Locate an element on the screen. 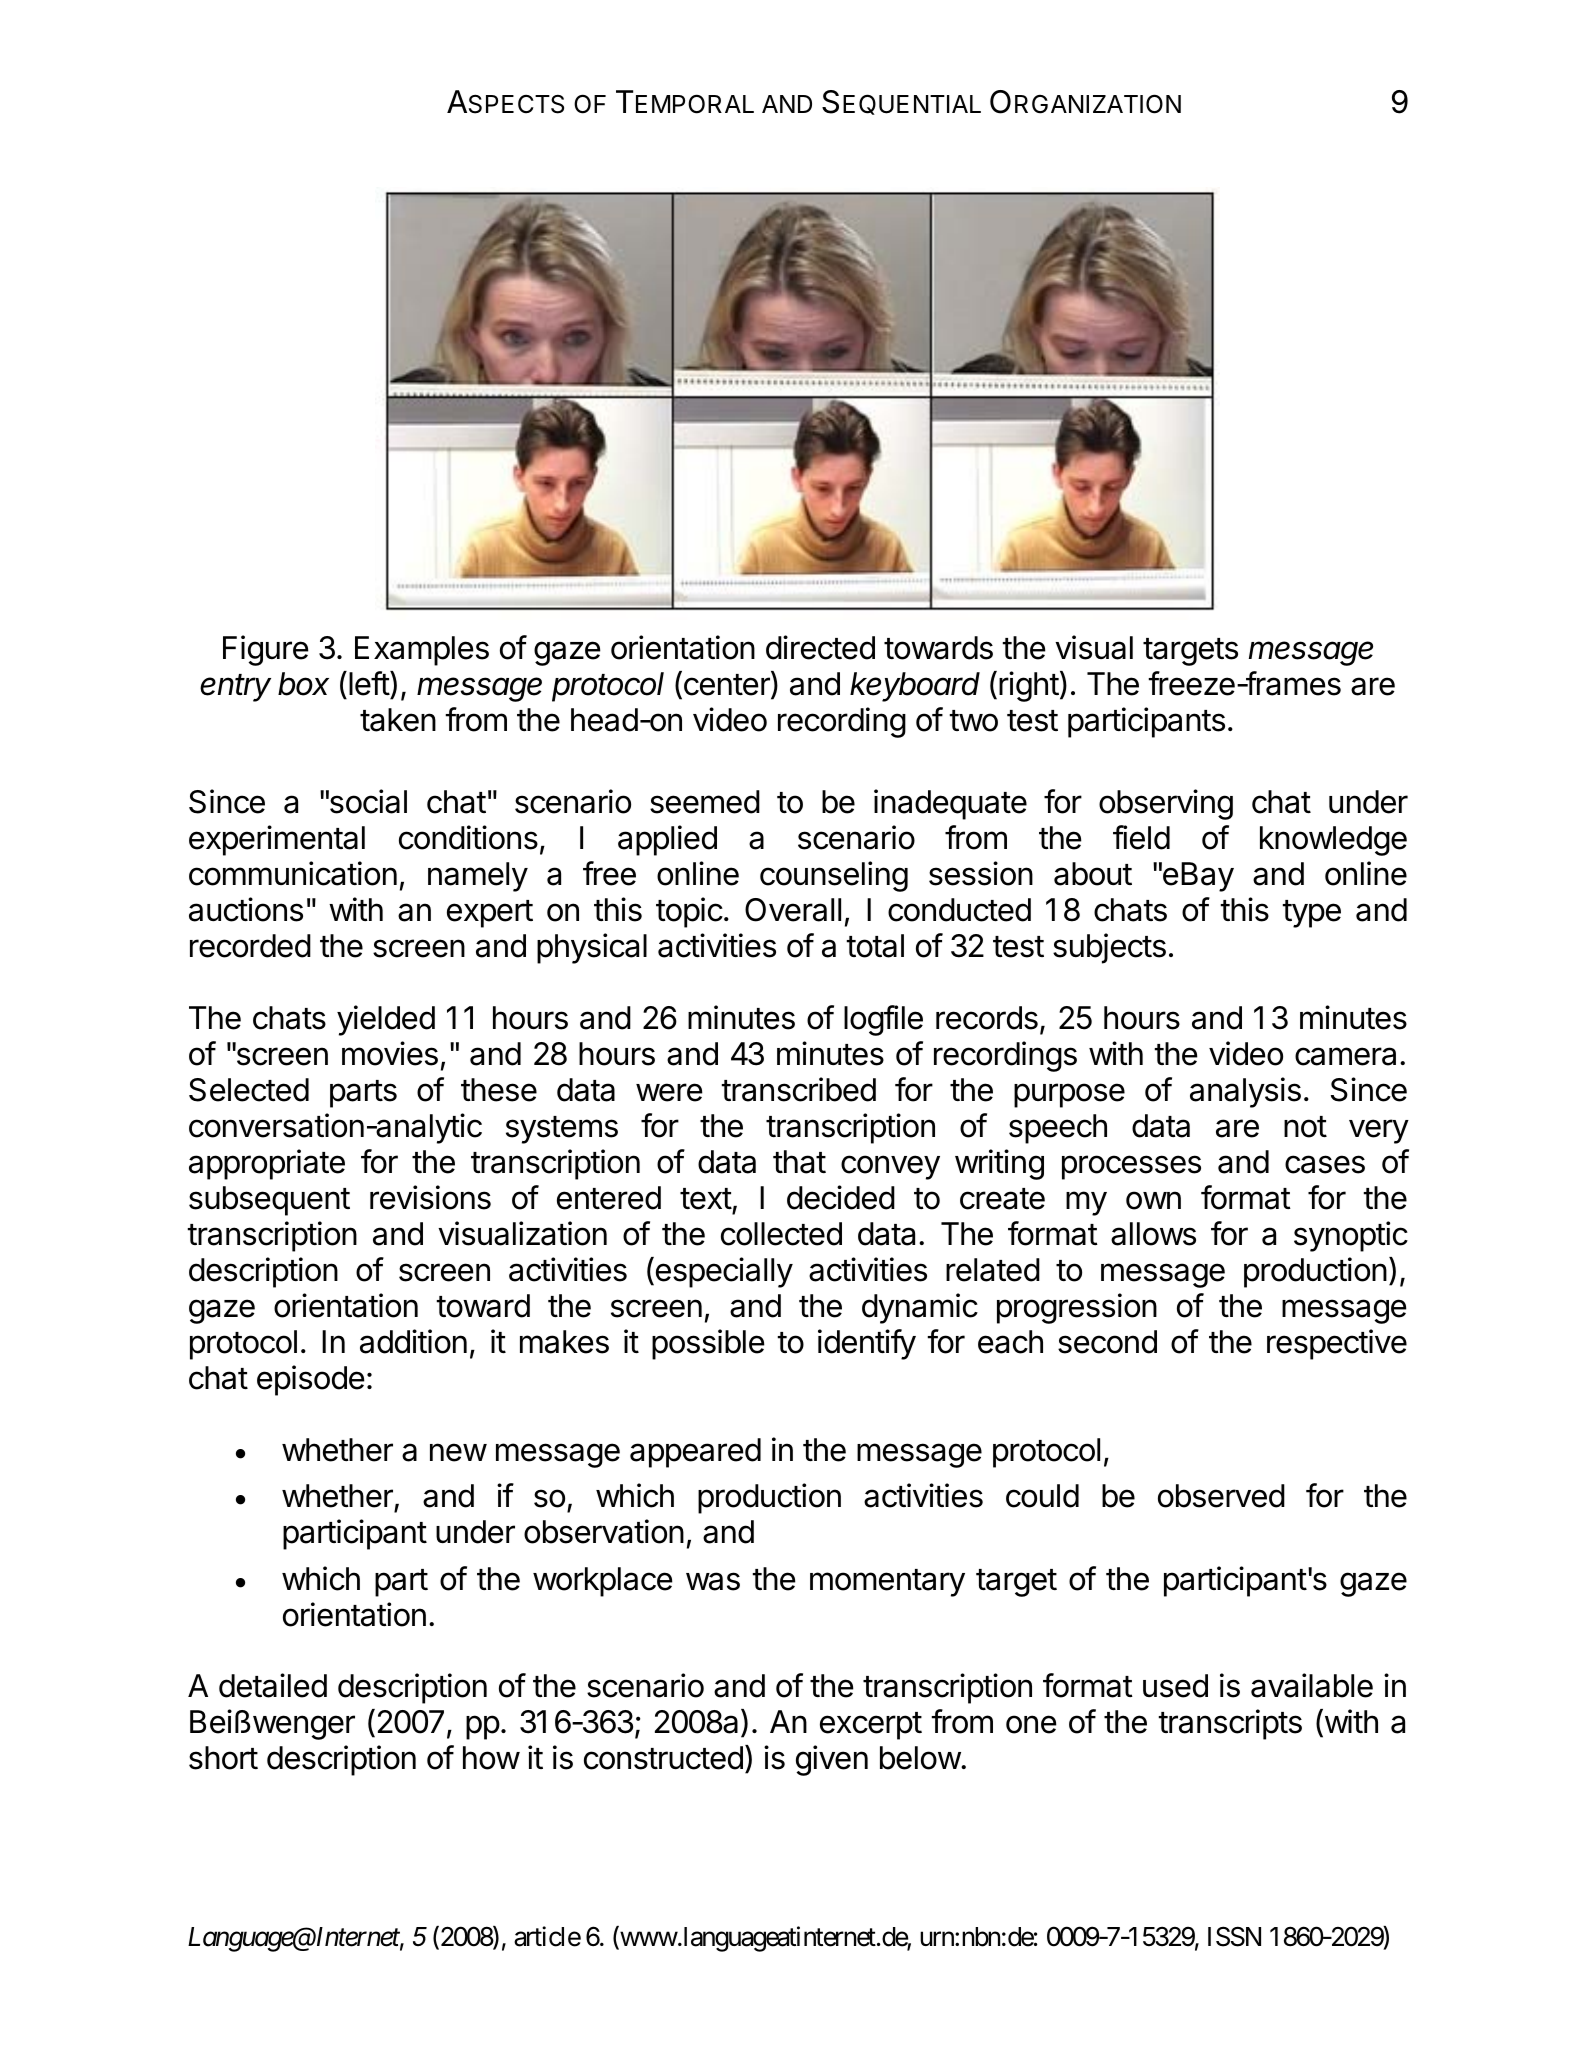  used is located at coordinates (1175, 1686).
